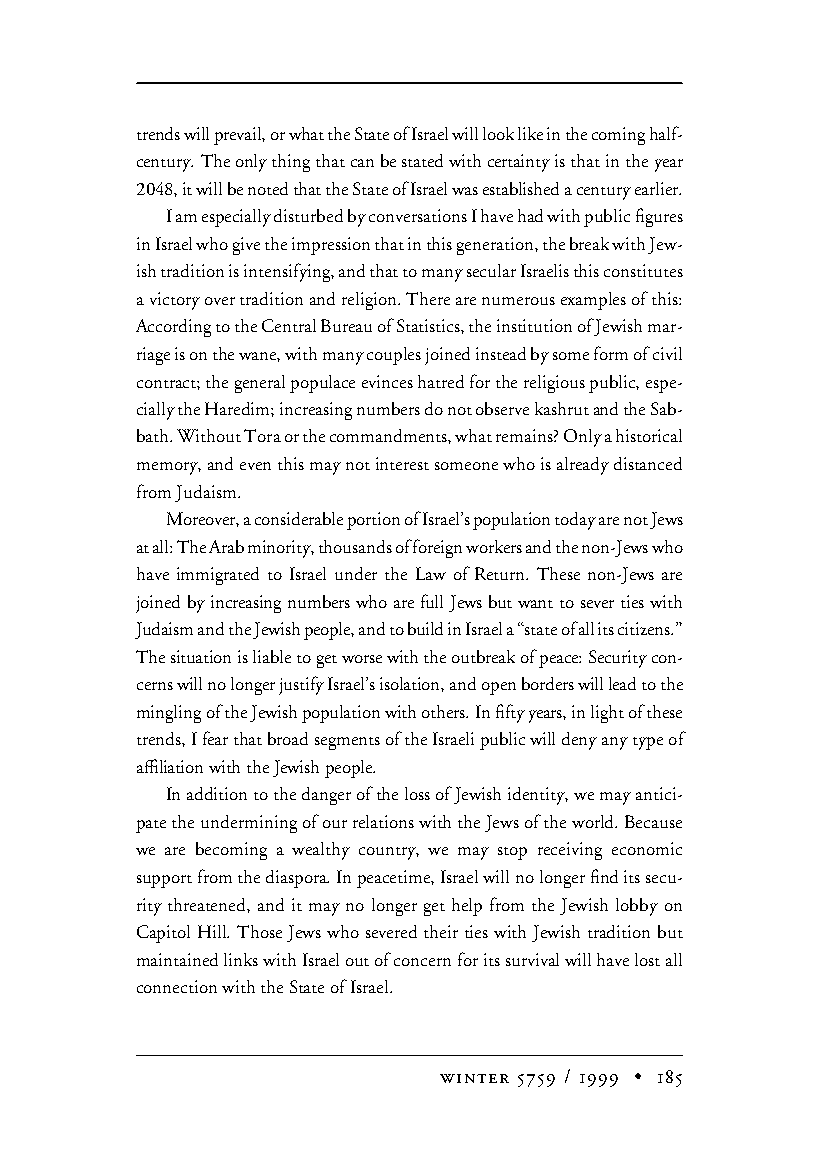  Describe the element at coordinates (362, 163) in the screenshot. I see `can` at that location.
